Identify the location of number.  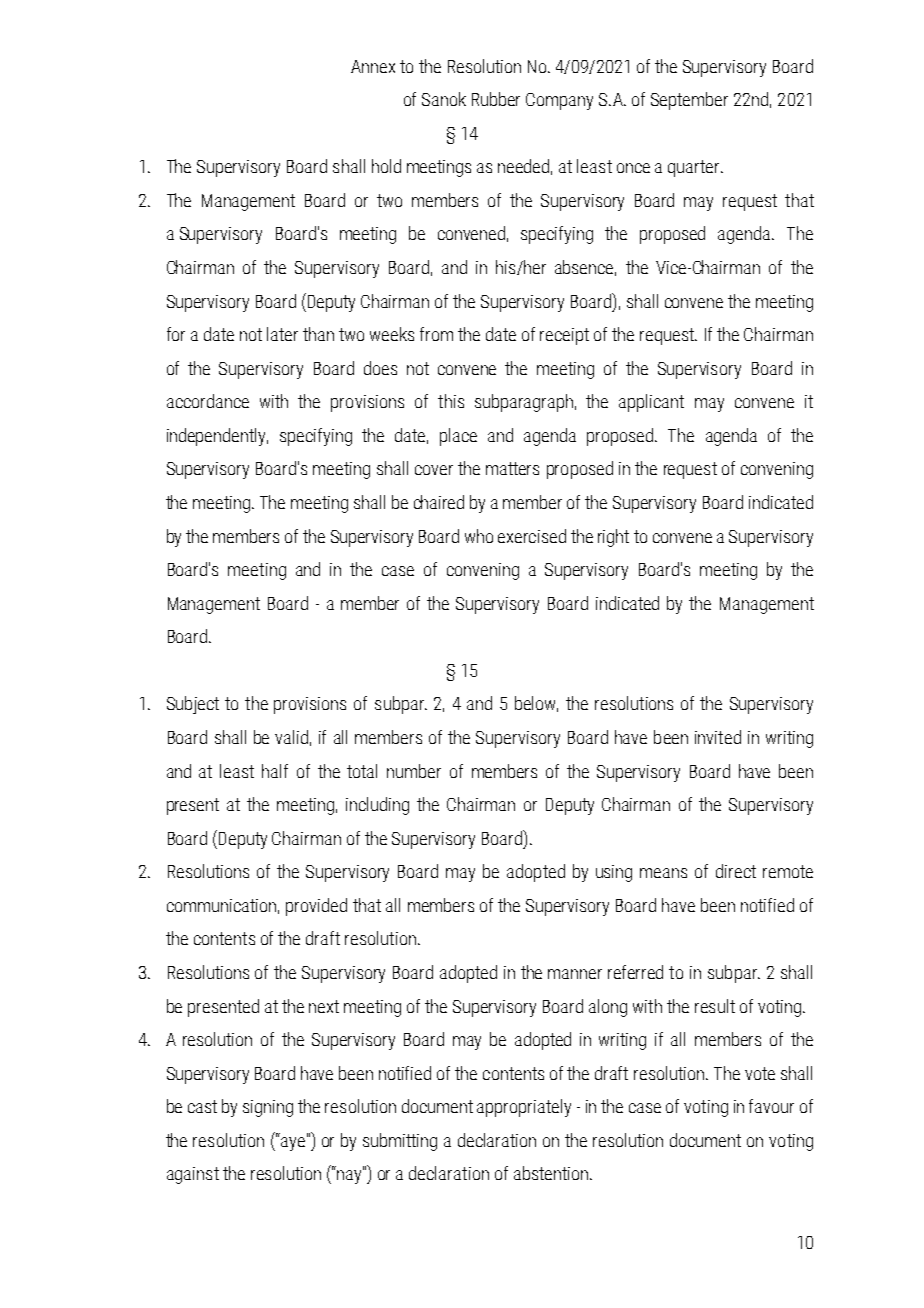
(414, 771).
